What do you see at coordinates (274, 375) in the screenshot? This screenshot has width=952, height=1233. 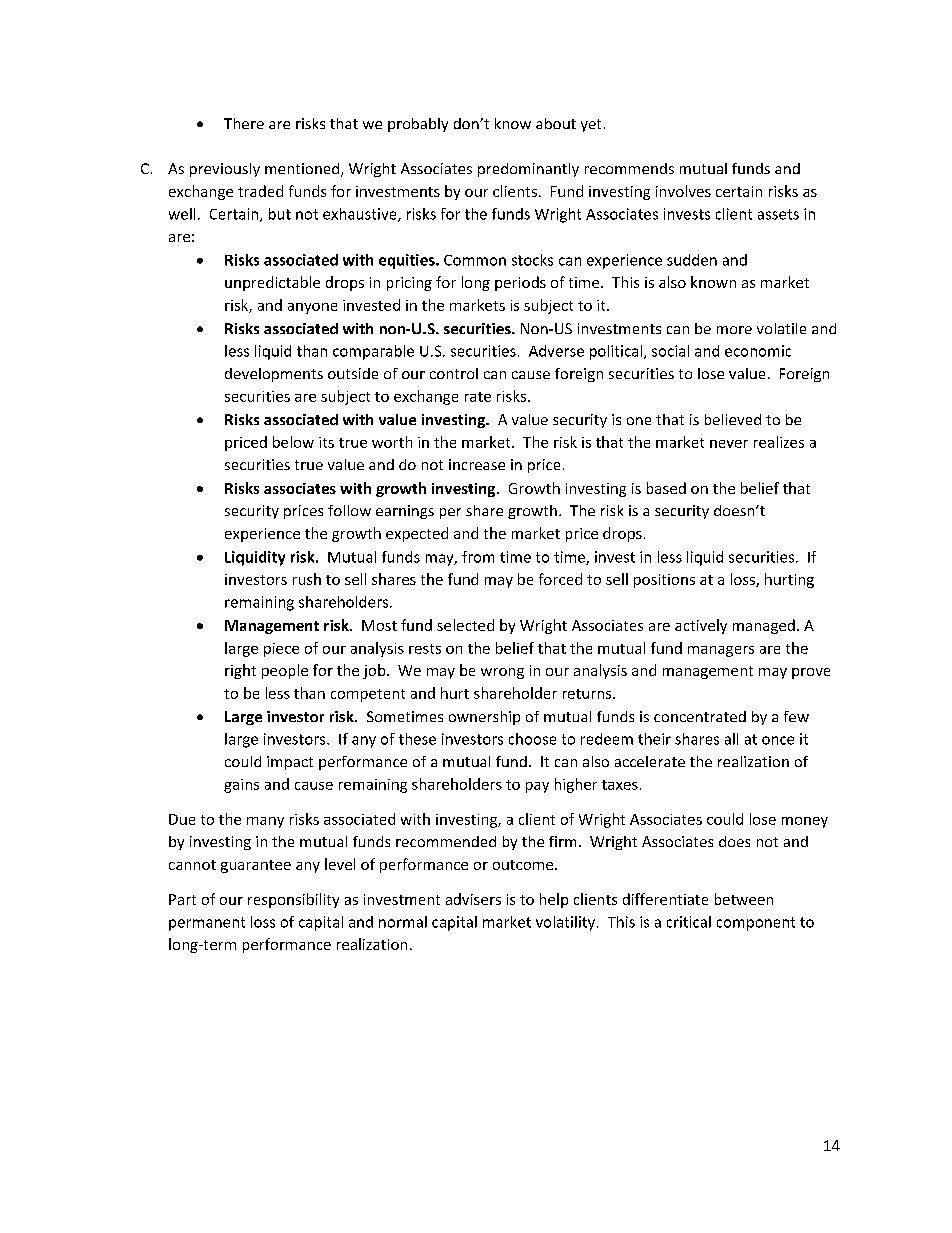 I see `developments` at bounding box center [274, 375].
